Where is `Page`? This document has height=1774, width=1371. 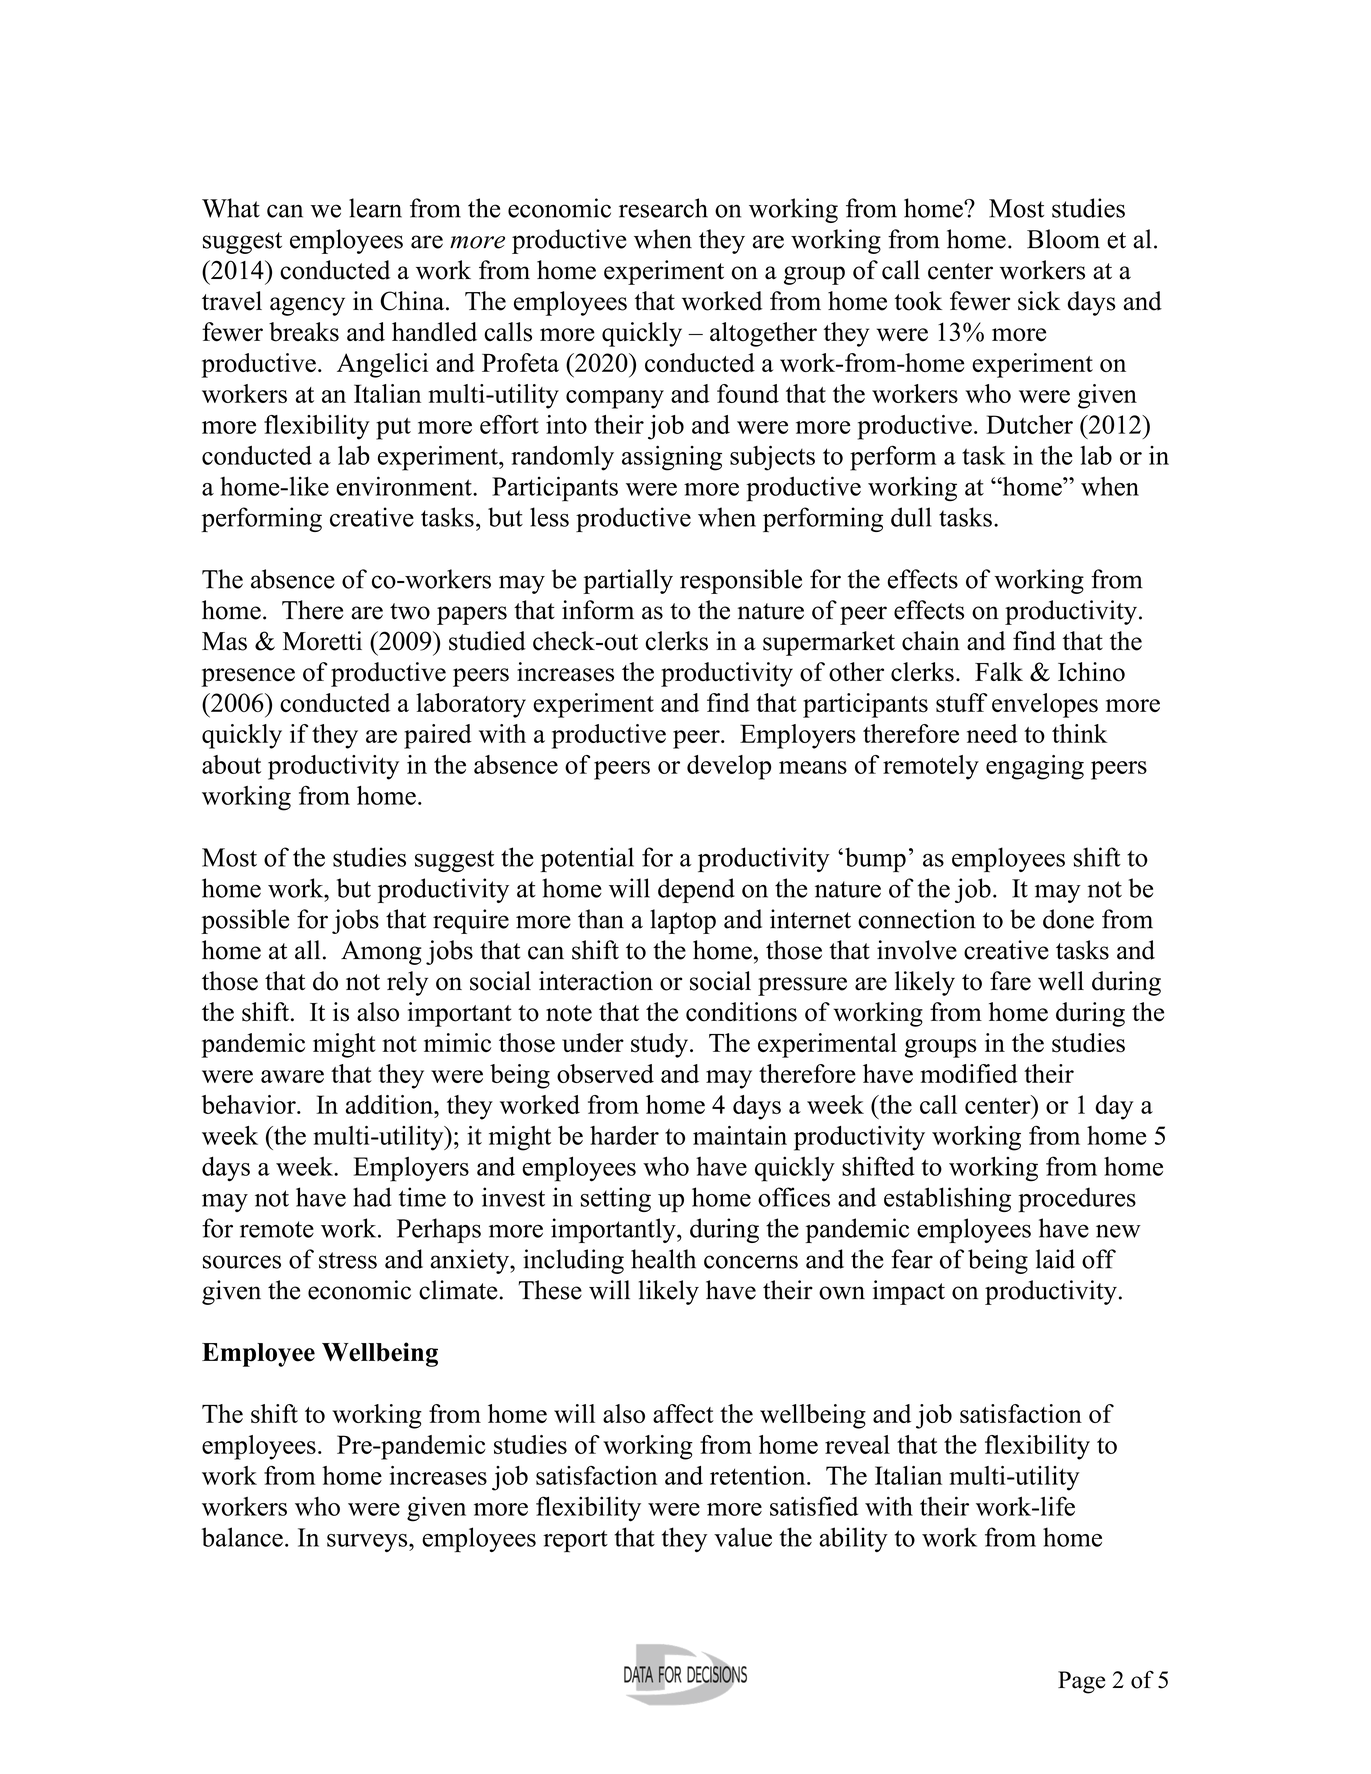
Page is located at coordinates (1081, 1682).
